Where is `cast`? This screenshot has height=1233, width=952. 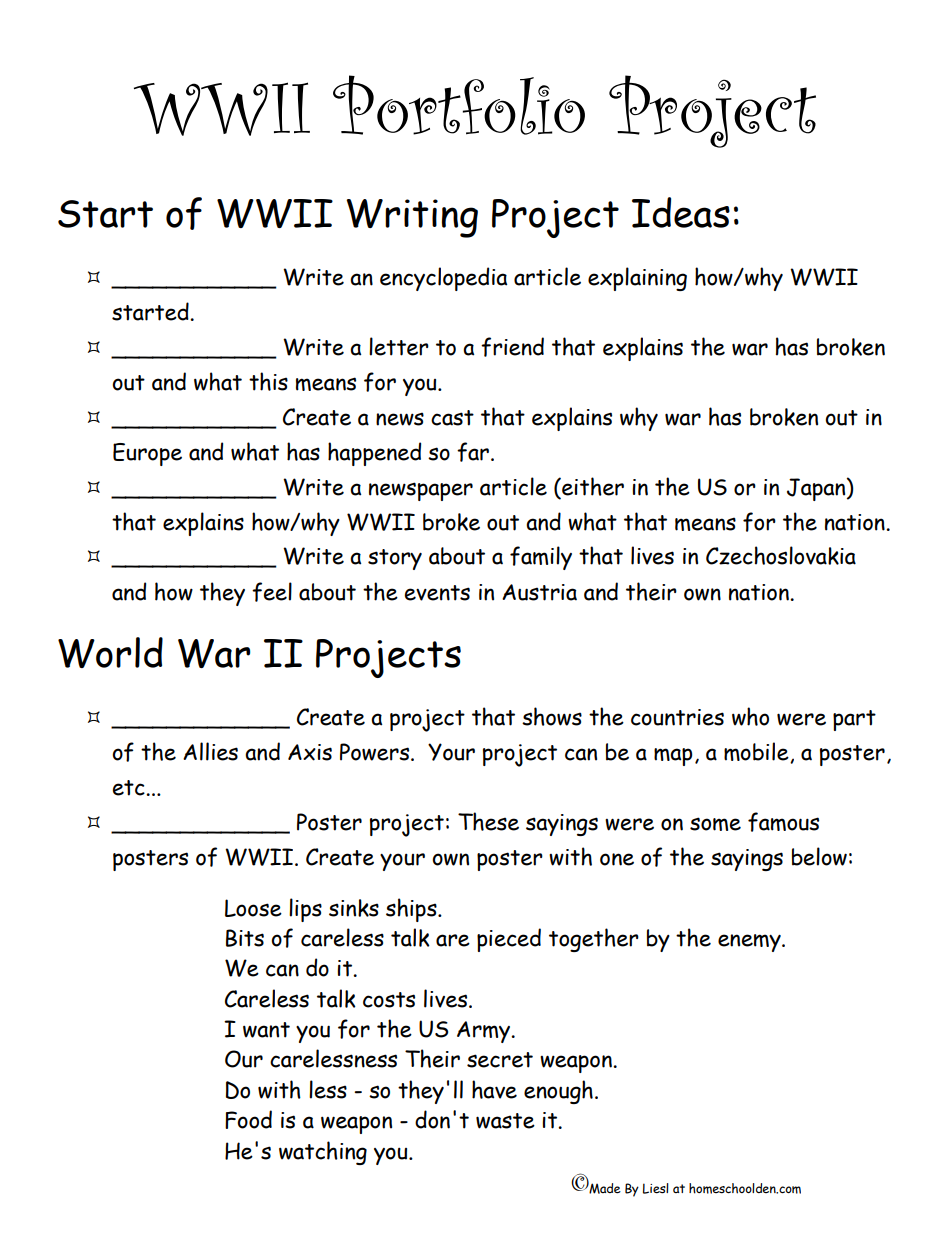
cast is located at coordinates (452, 418).
